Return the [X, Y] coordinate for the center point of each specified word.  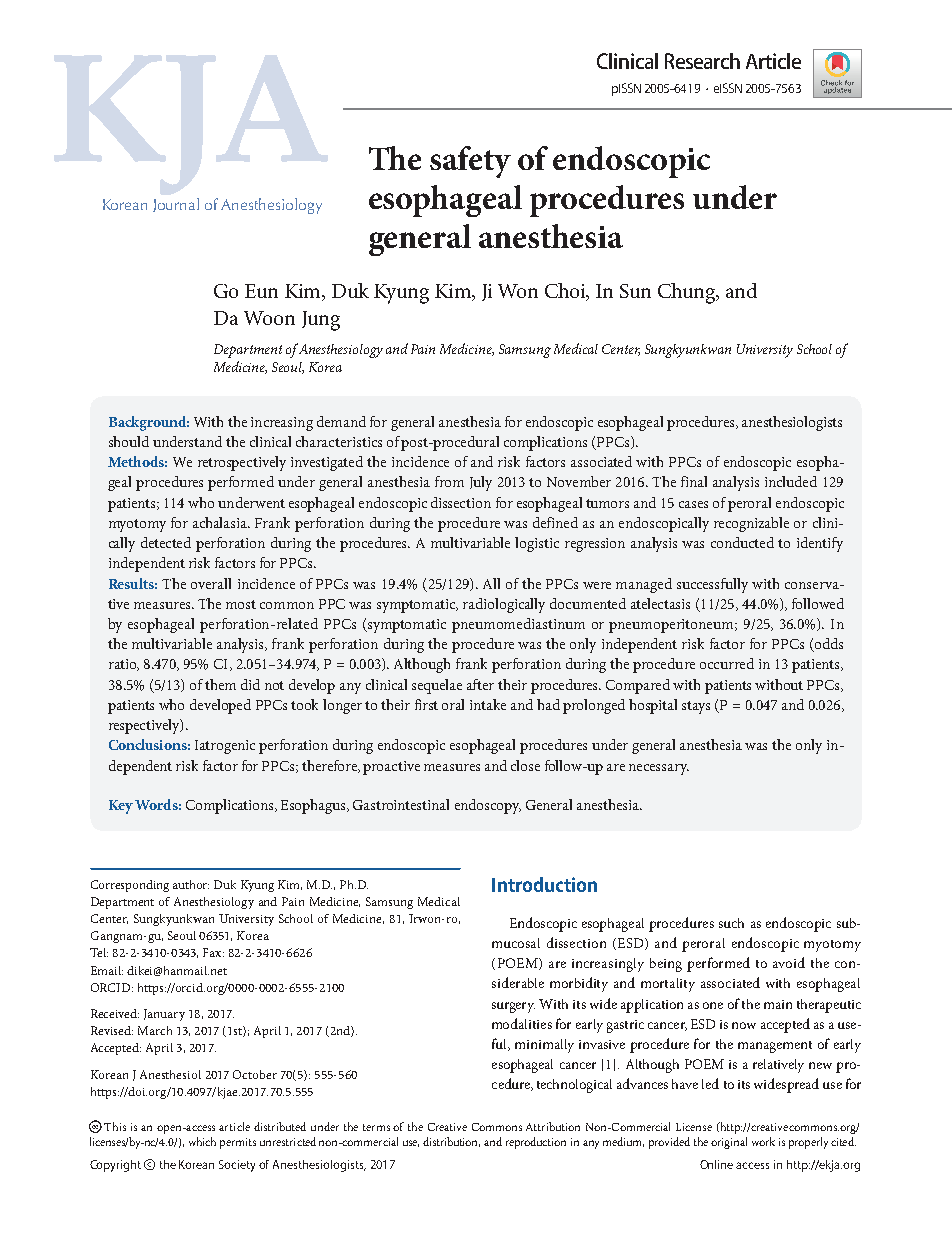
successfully [712, 585]
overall [211, 583]
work [763, 1141]
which [202, 1141]
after [480, 684]
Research [702, 61]
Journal [176, 205]
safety [470, 162]
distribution [451, 1142]
